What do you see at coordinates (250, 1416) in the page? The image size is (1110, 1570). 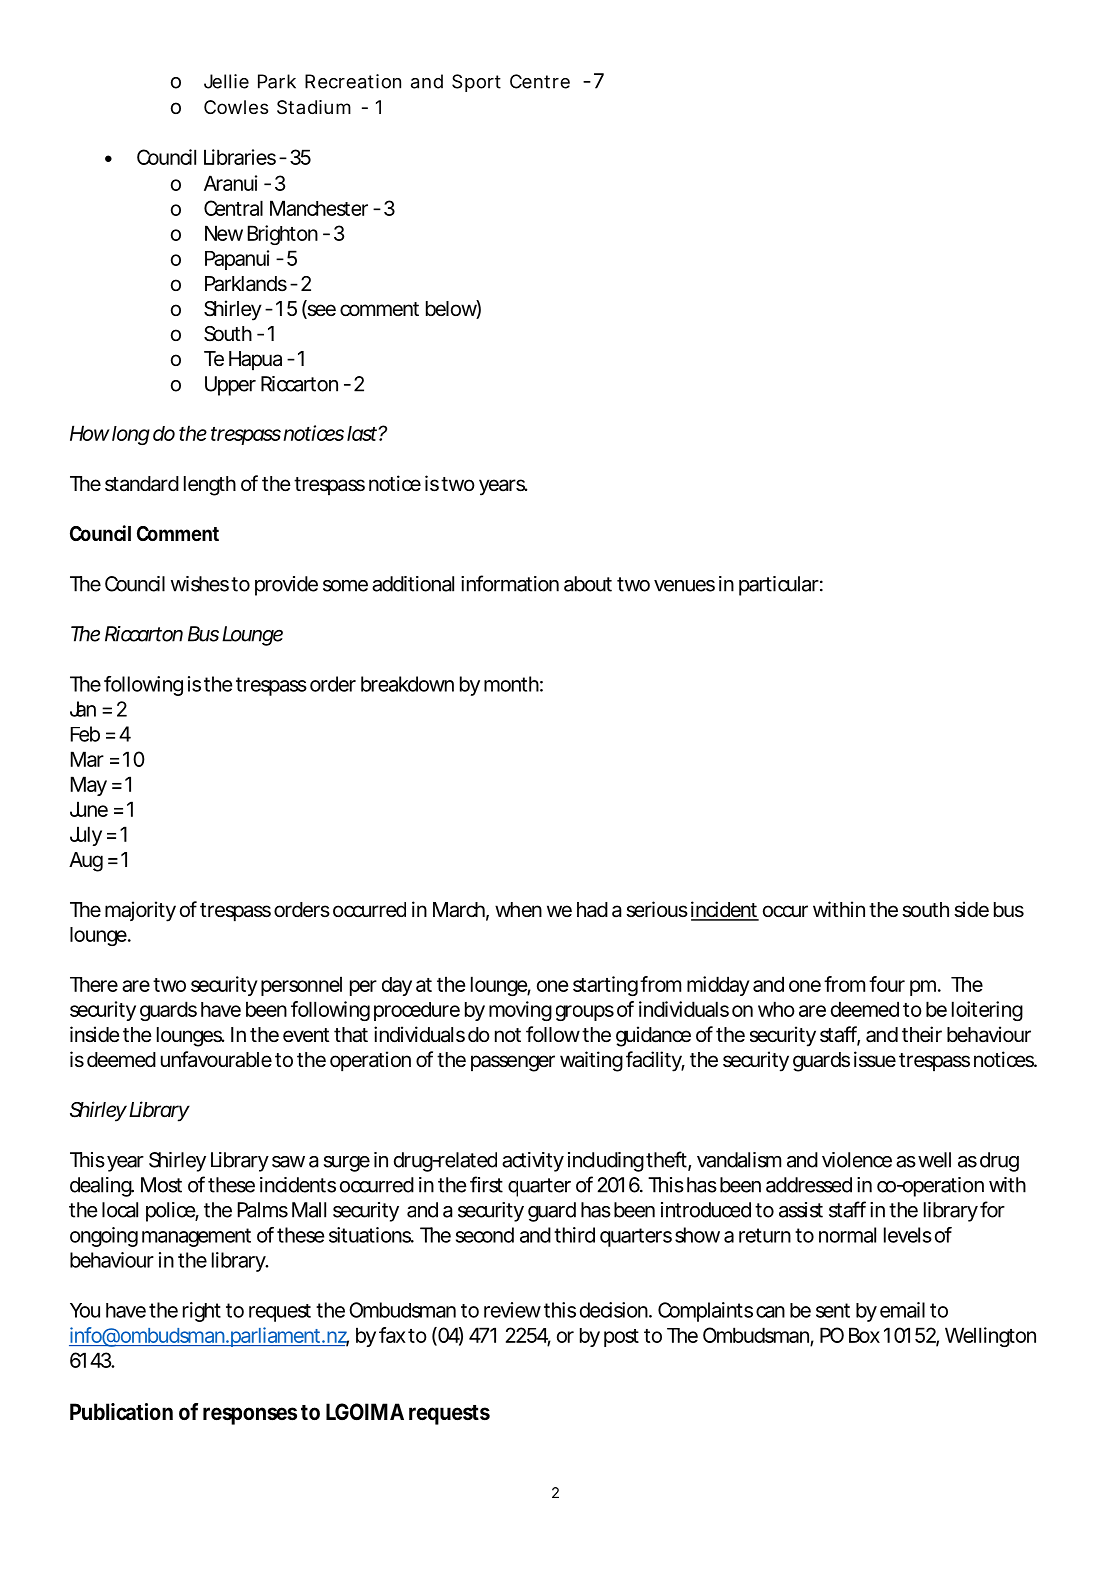 I see `responses` at bounding box center [250, 1416].
